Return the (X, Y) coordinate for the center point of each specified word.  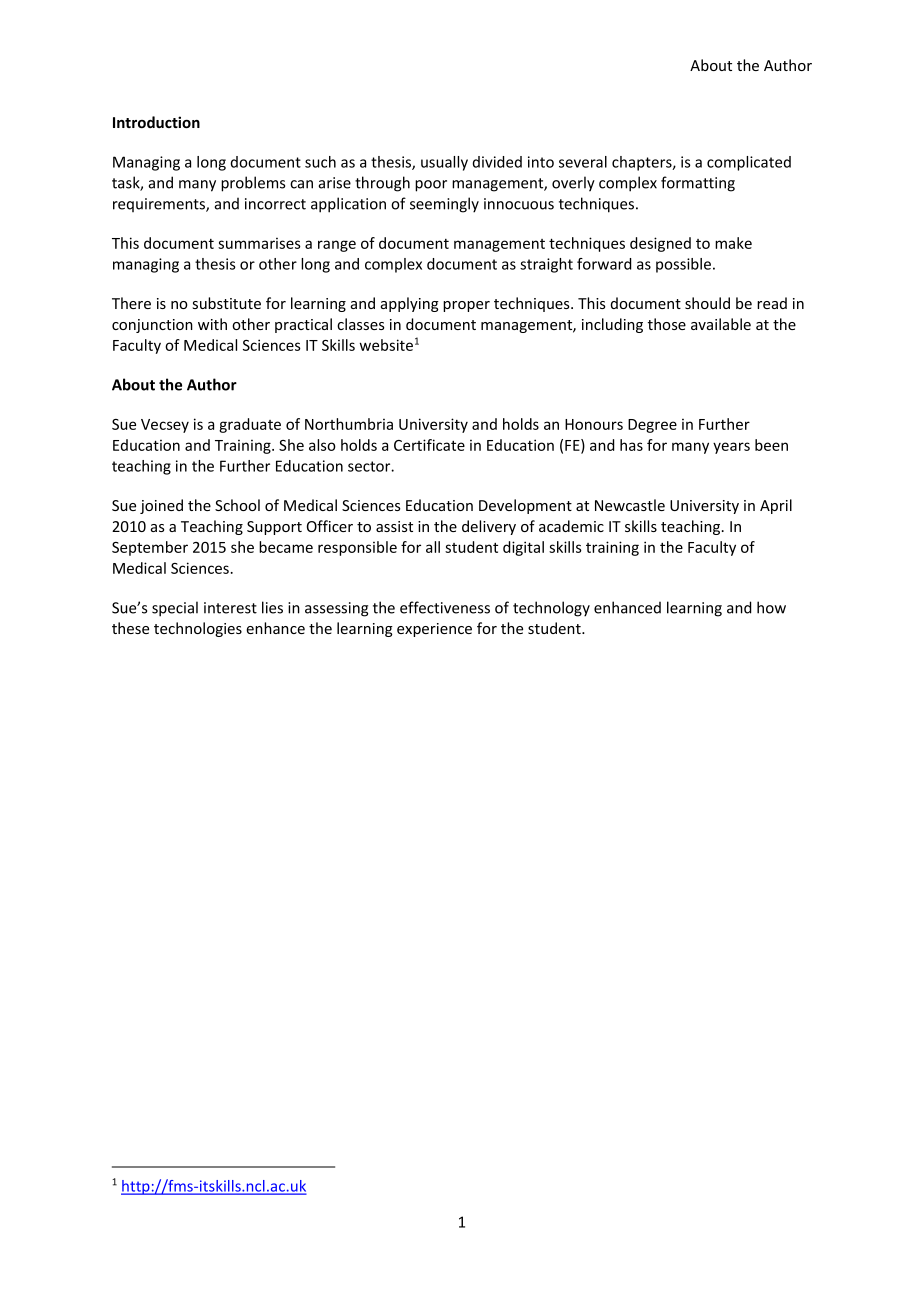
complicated (749, 163)
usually (444, 163)
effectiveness (445, 607)
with (212, 324)
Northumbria (349, 424)
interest (230, 608)
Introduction (156, 122)
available (721, 324)
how (771, 607)
